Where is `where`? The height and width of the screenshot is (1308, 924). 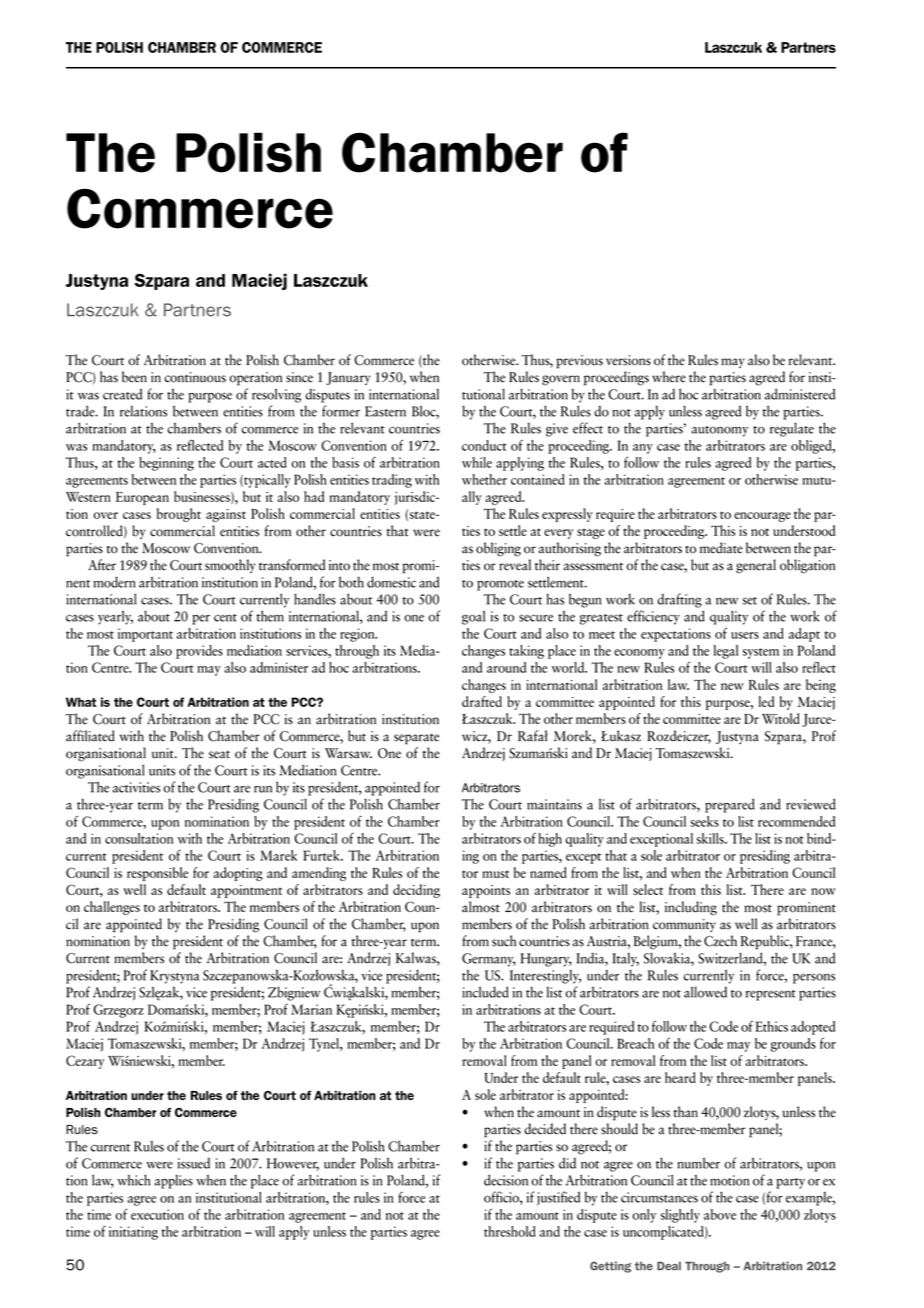
where is located at coordinates (669, 377).
